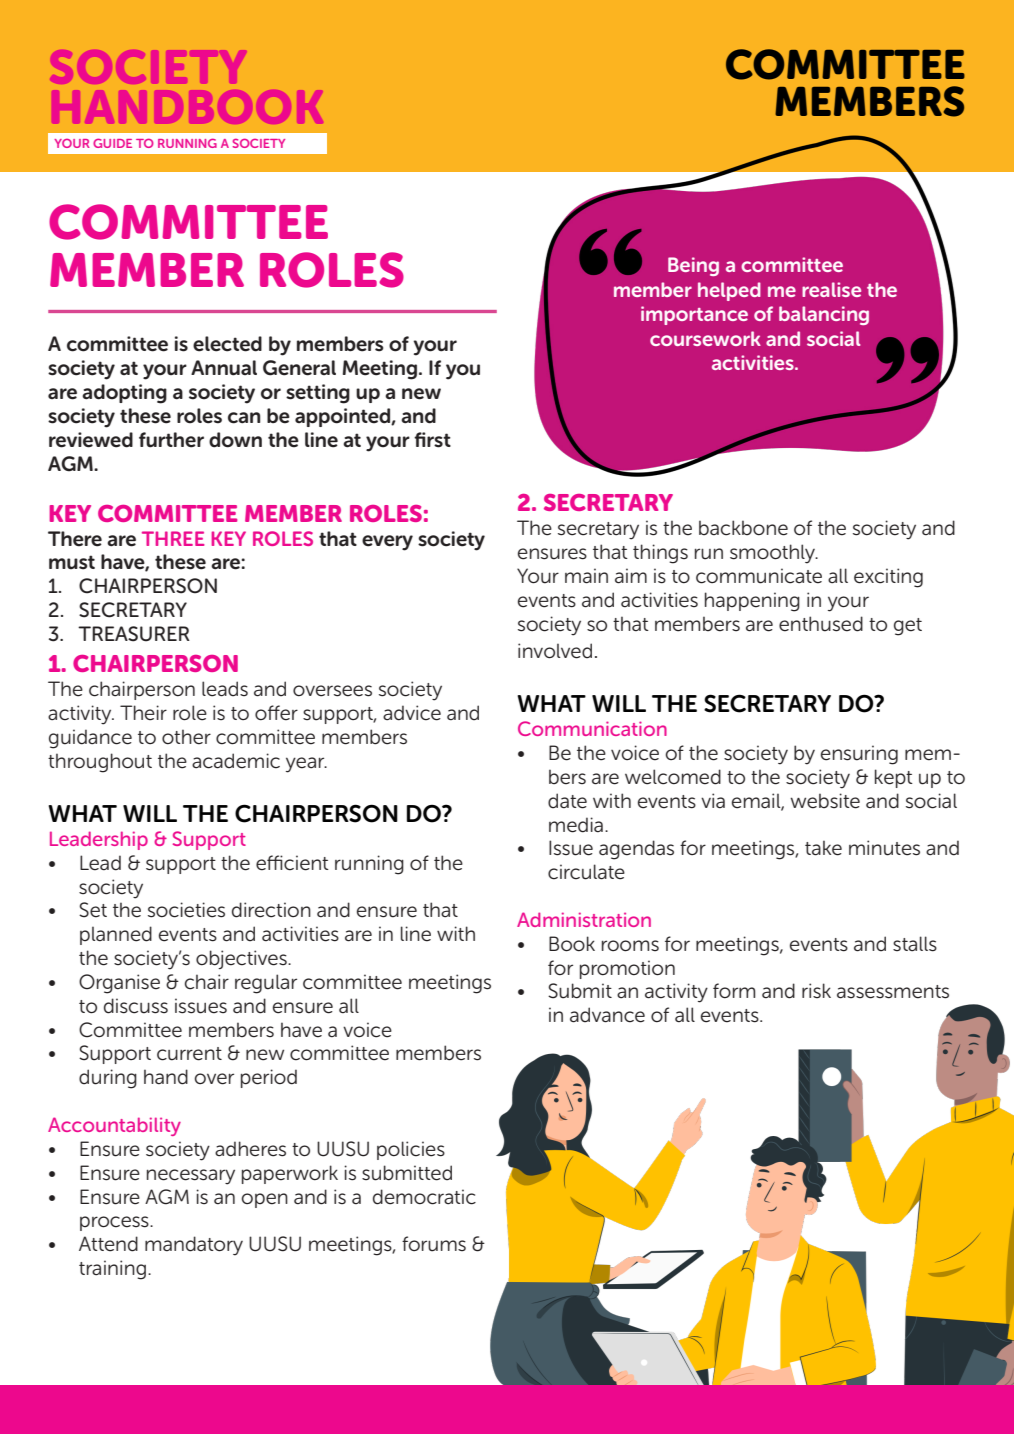 The image size is (1014, 1434). What do you see at coordinates (387, 543) in the screenshot?
I see `every` at bounding box center [387, 543].
